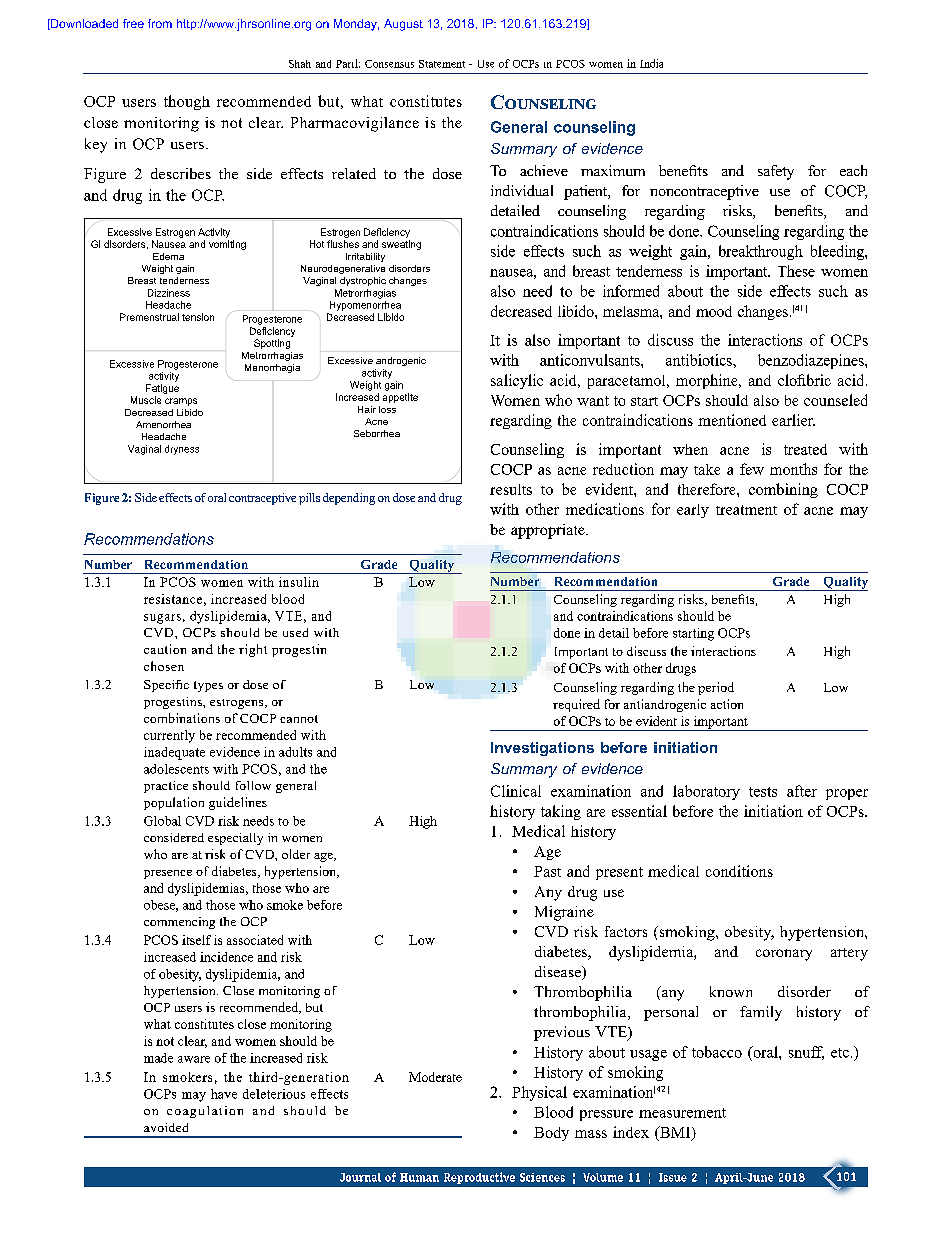 This image has width=952, height=1233. What do you see at coordinates (442, 64) in the image?
I see `Statement` at bounding box center [442, 64].
